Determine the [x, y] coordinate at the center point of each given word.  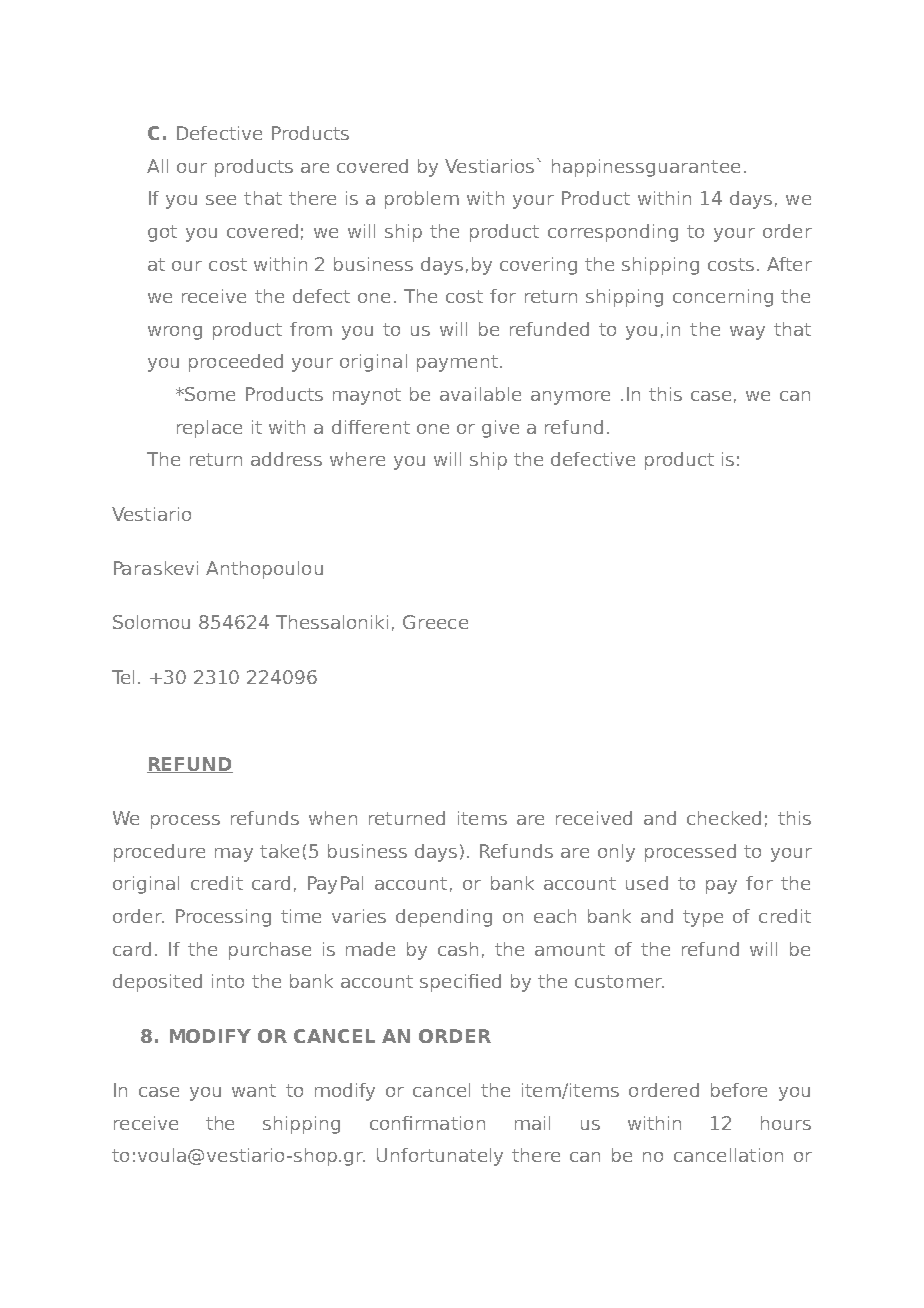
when [333, 818]
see [221, 200]
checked [724, 818]
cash [458, 949]
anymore [570, 398]
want [254, 1090]
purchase [270, 951]
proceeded [236, 363]
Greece [435, 622]
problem [422, 200]
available [480, 394]
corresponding [613, 233]
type [703, 918]
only [616, 853]
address [286, 459]
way [747, 333]
